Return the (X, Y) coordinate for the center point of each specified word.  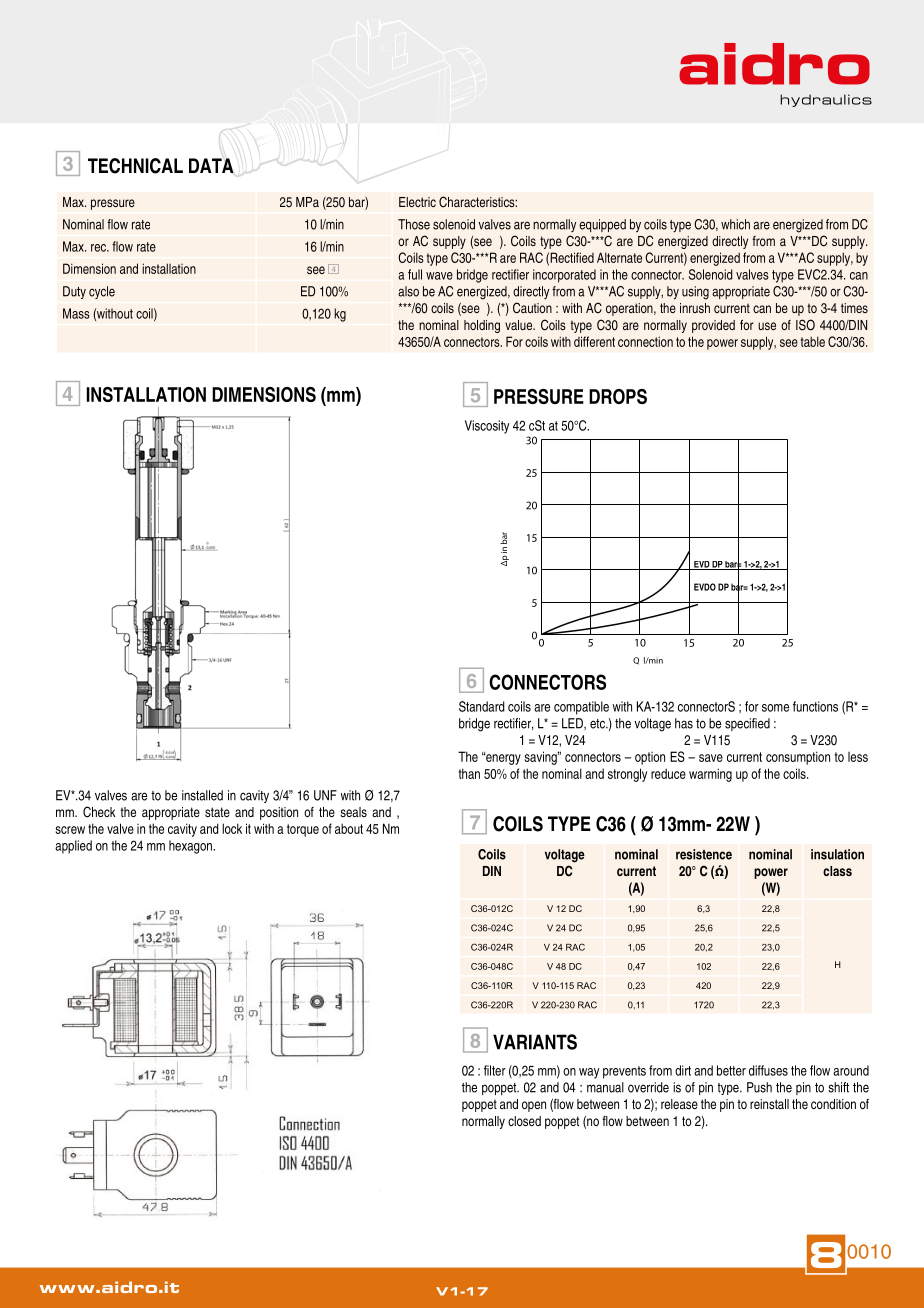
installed (202, 795)
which (735, 224)
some (775, 708)
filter (495, 1070)
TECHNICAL (135, 166)
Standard (482, 706)
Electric (417, 202)
